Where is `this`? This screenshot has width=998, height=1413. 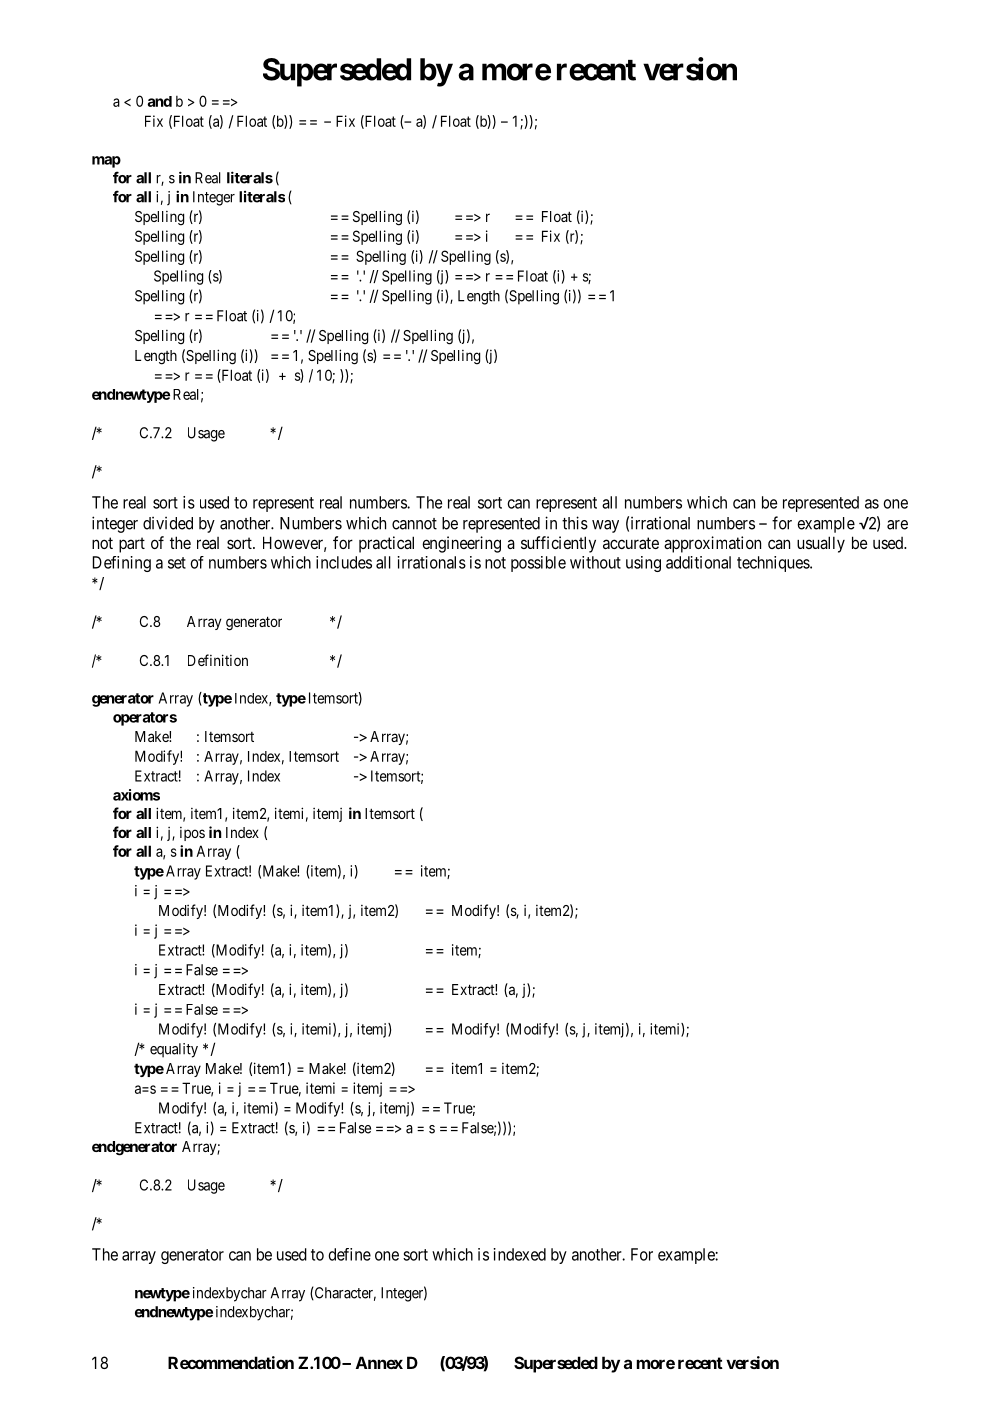
this is located at coordinates (575, 523).
